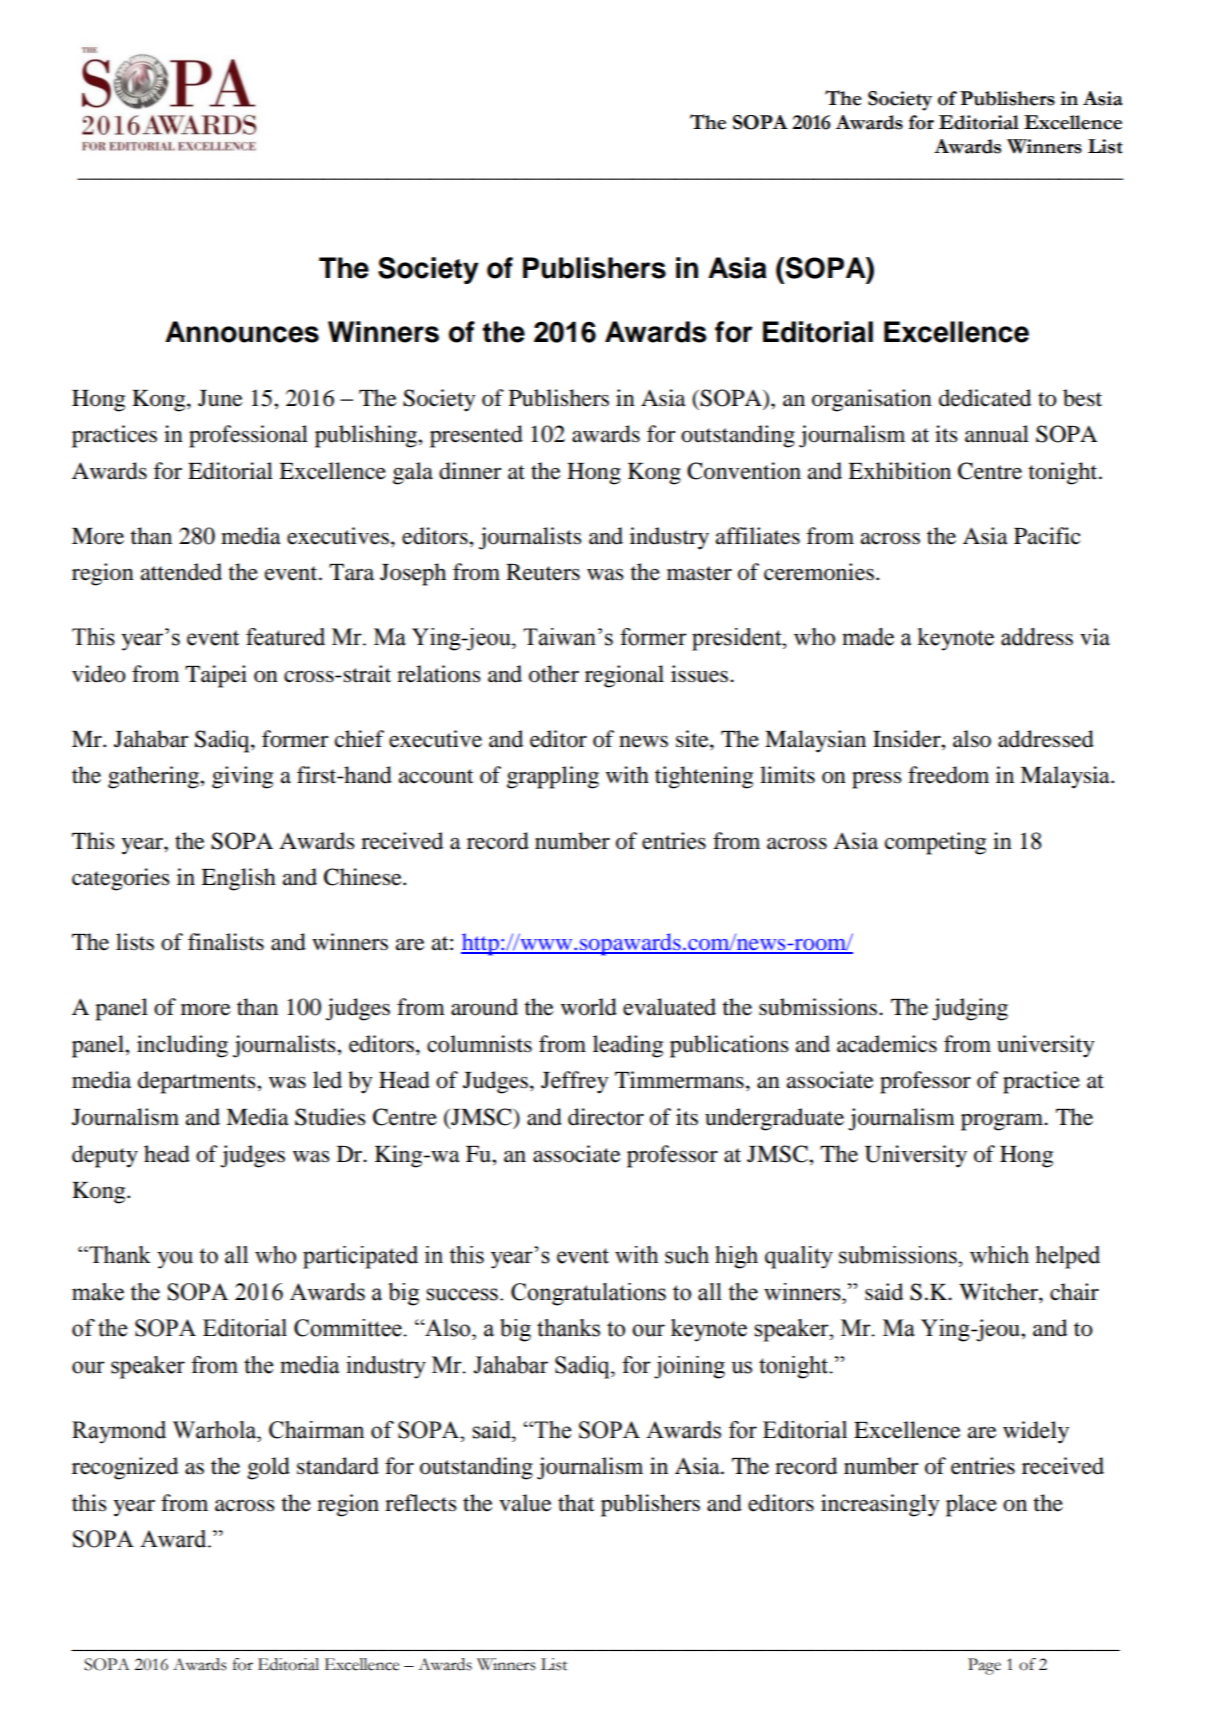 The image size is (1209, 1710). I want to click on world, so click(589, 1007).
